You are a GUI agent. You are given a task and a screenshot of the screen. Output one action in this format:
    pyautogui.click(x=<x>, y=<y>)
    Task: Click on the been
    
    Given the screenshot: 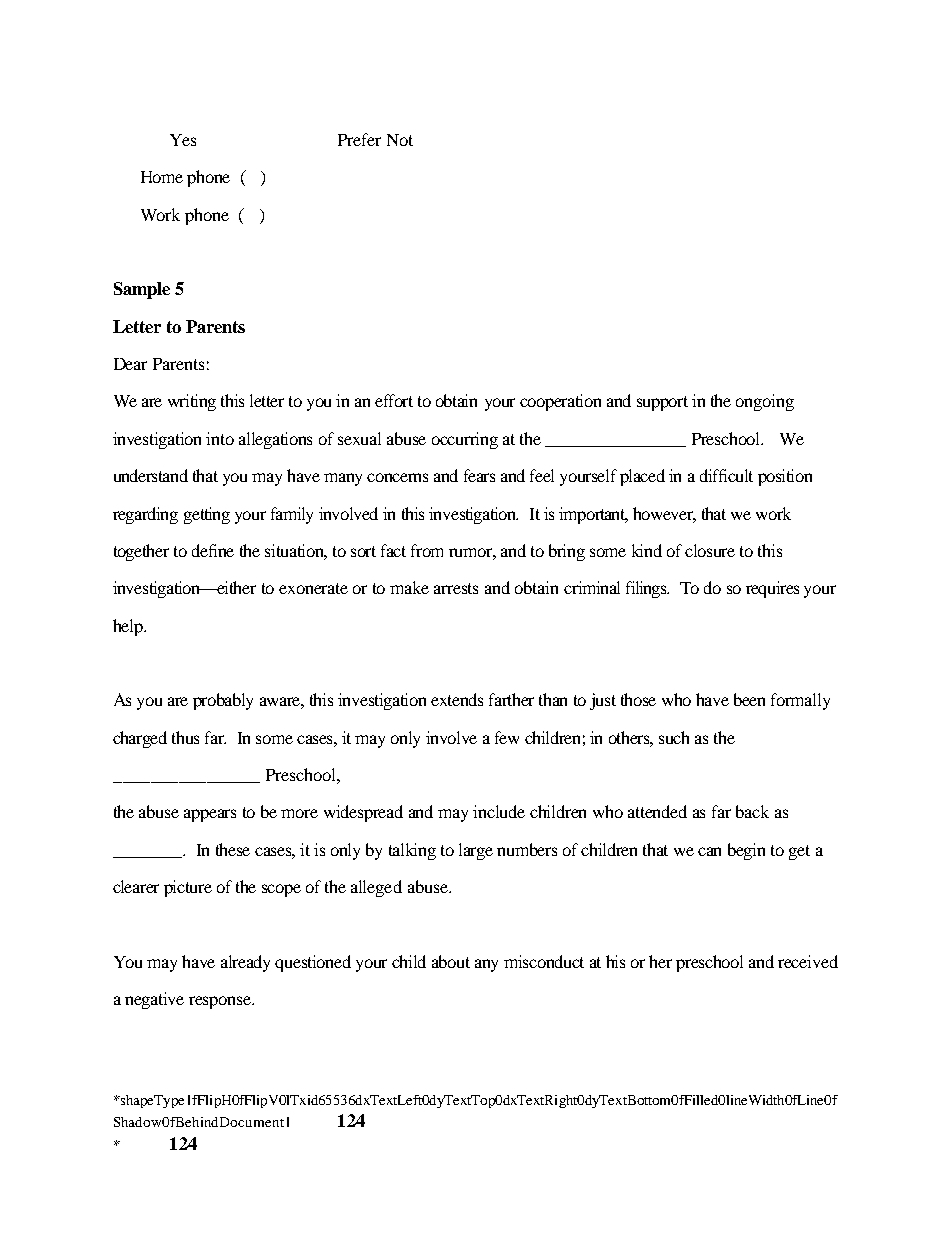 What is the action you would take?
    pyautogui.click(x=749, y=699)
